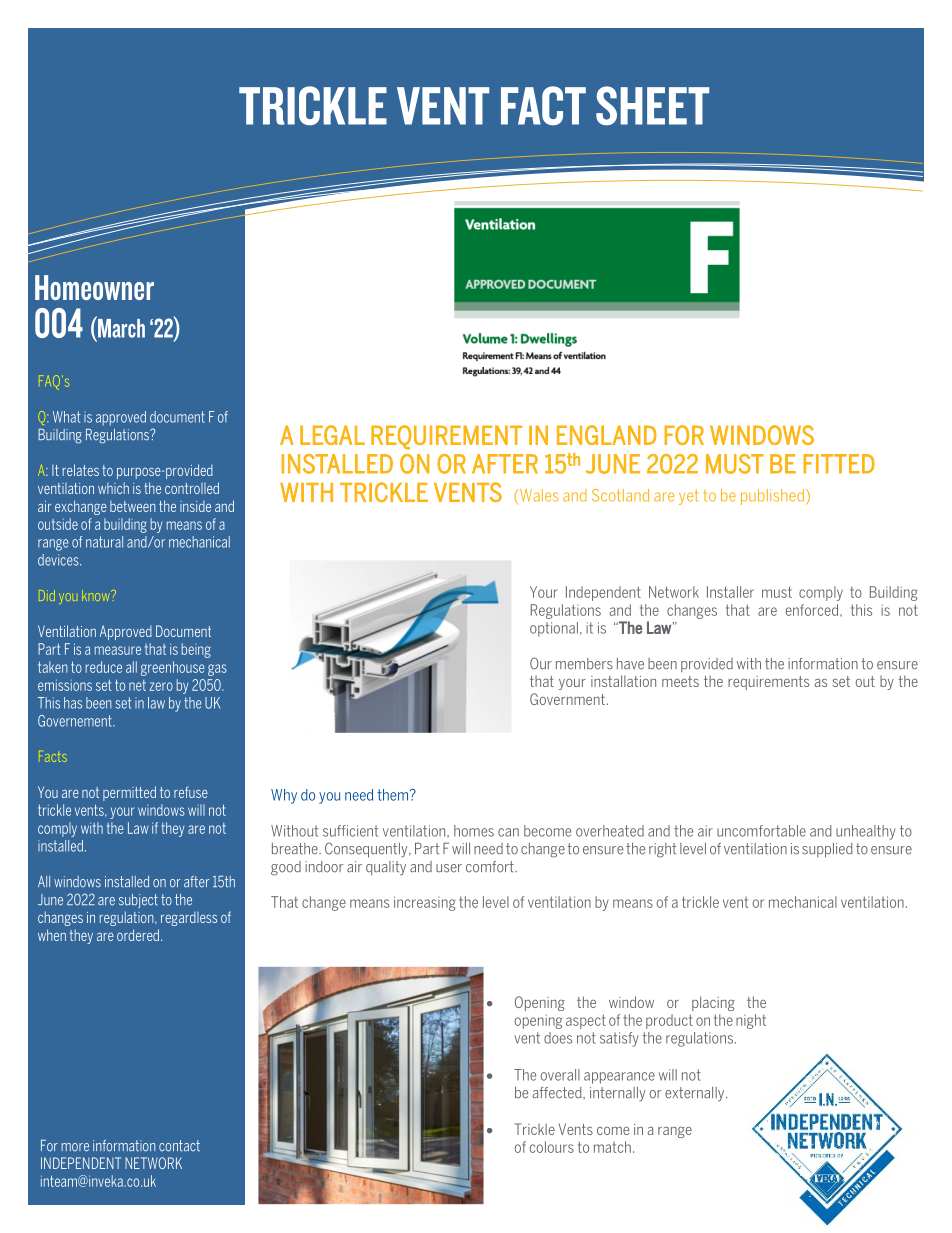 The image size is (952, 1233). What do you see at coordinates (554, 629) in the screenshot?
I see `optional` at bounding box center [554, 629].
